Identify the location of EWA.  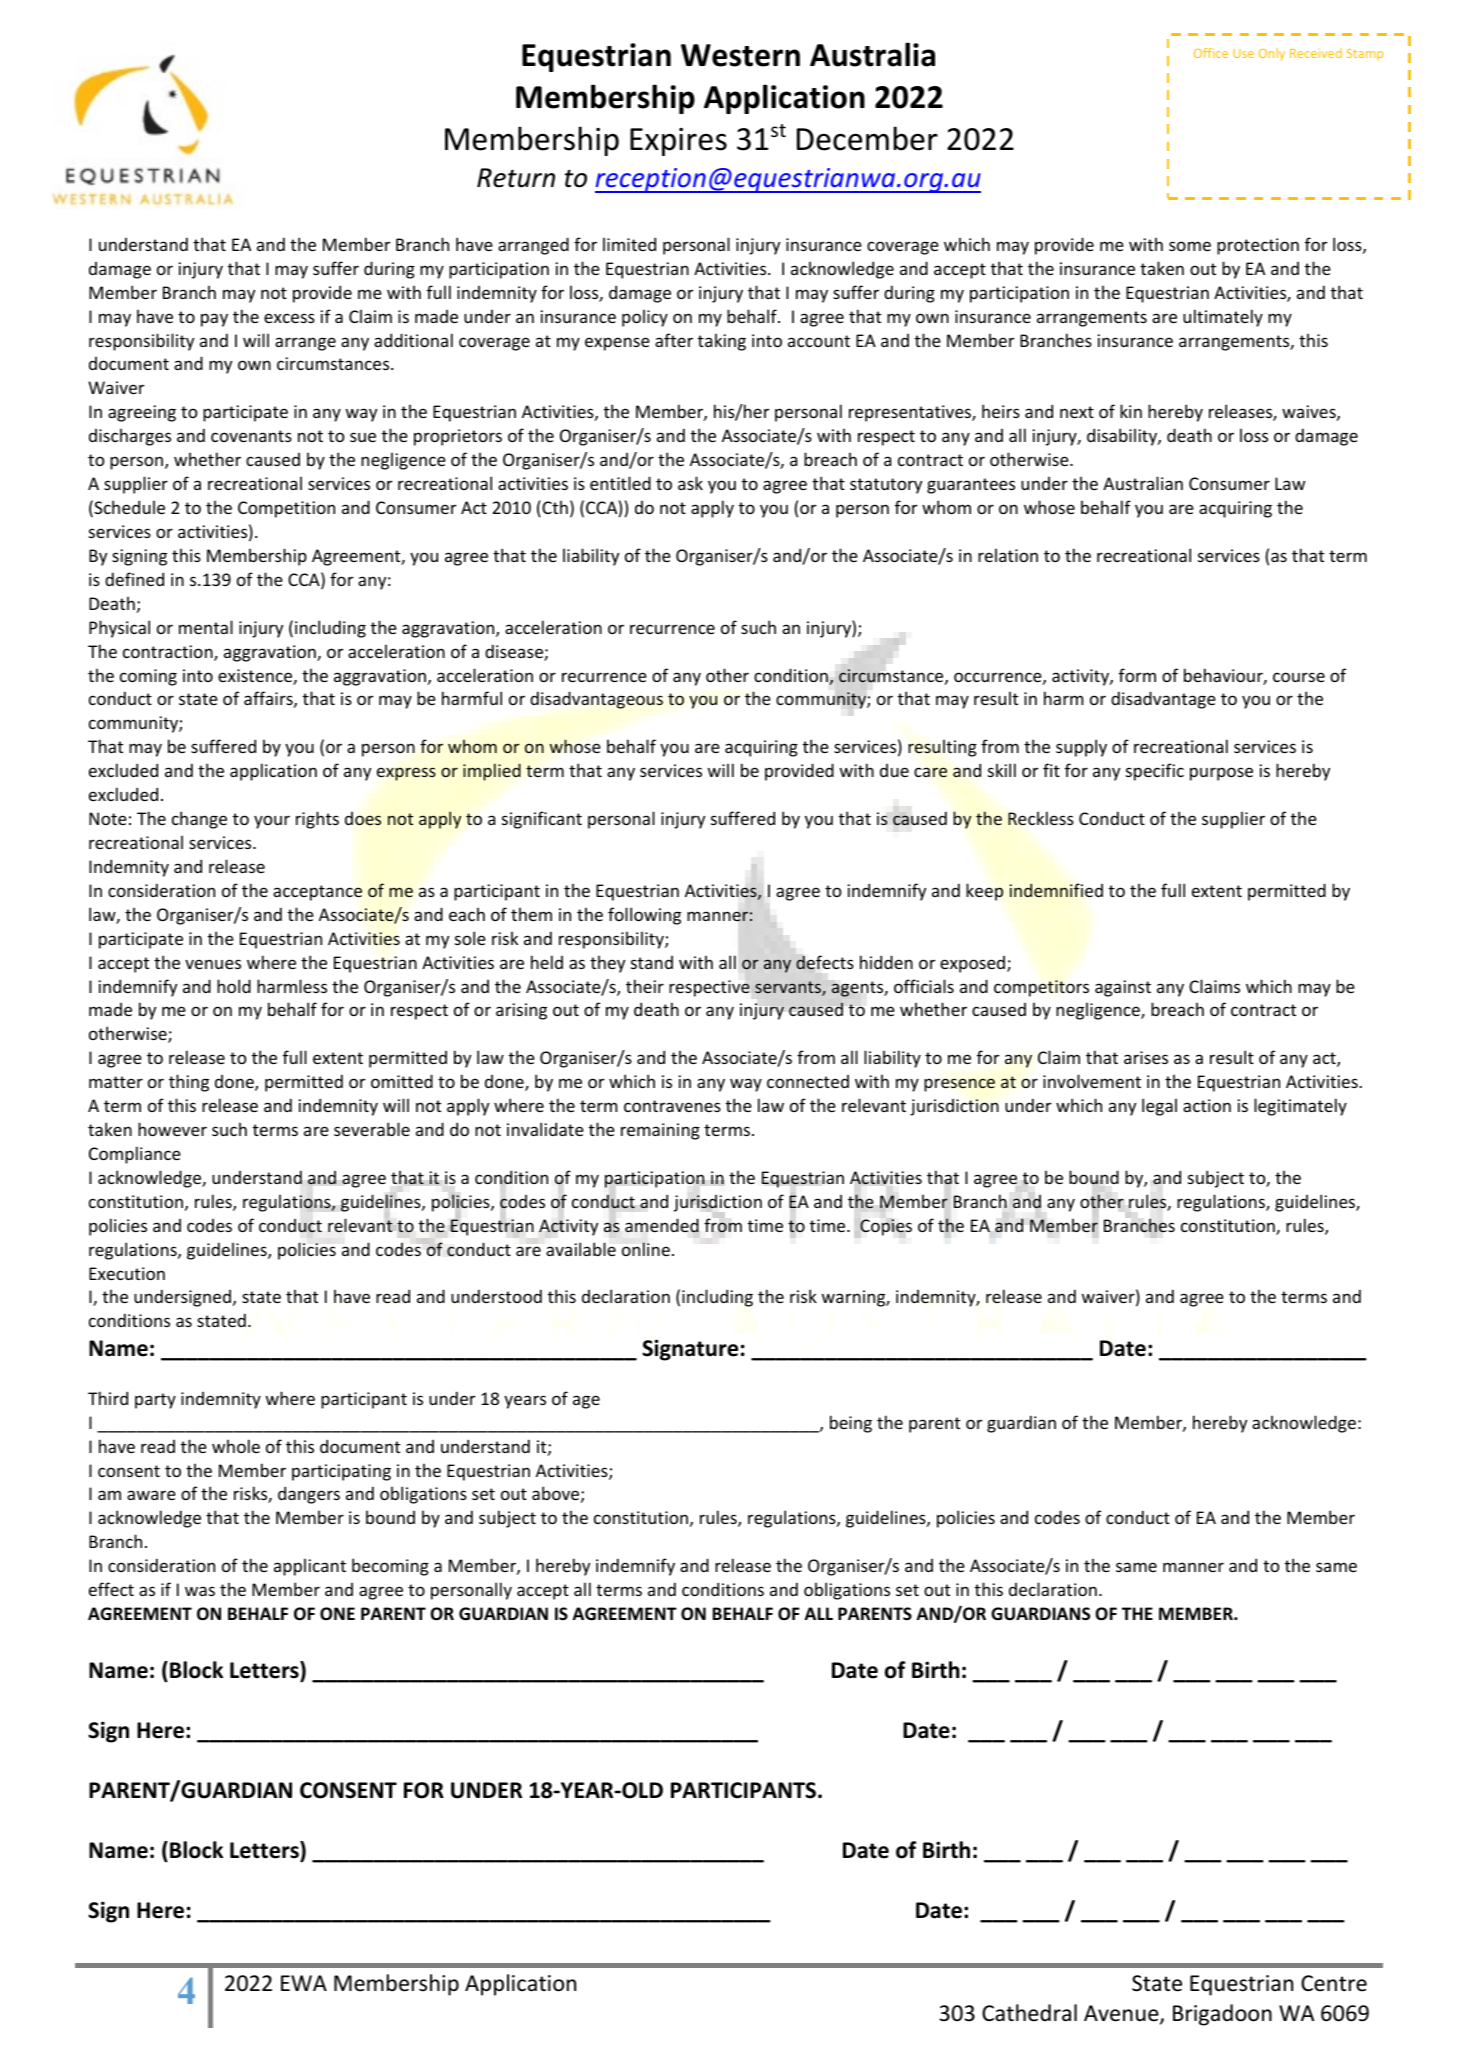
(304, 1983).
